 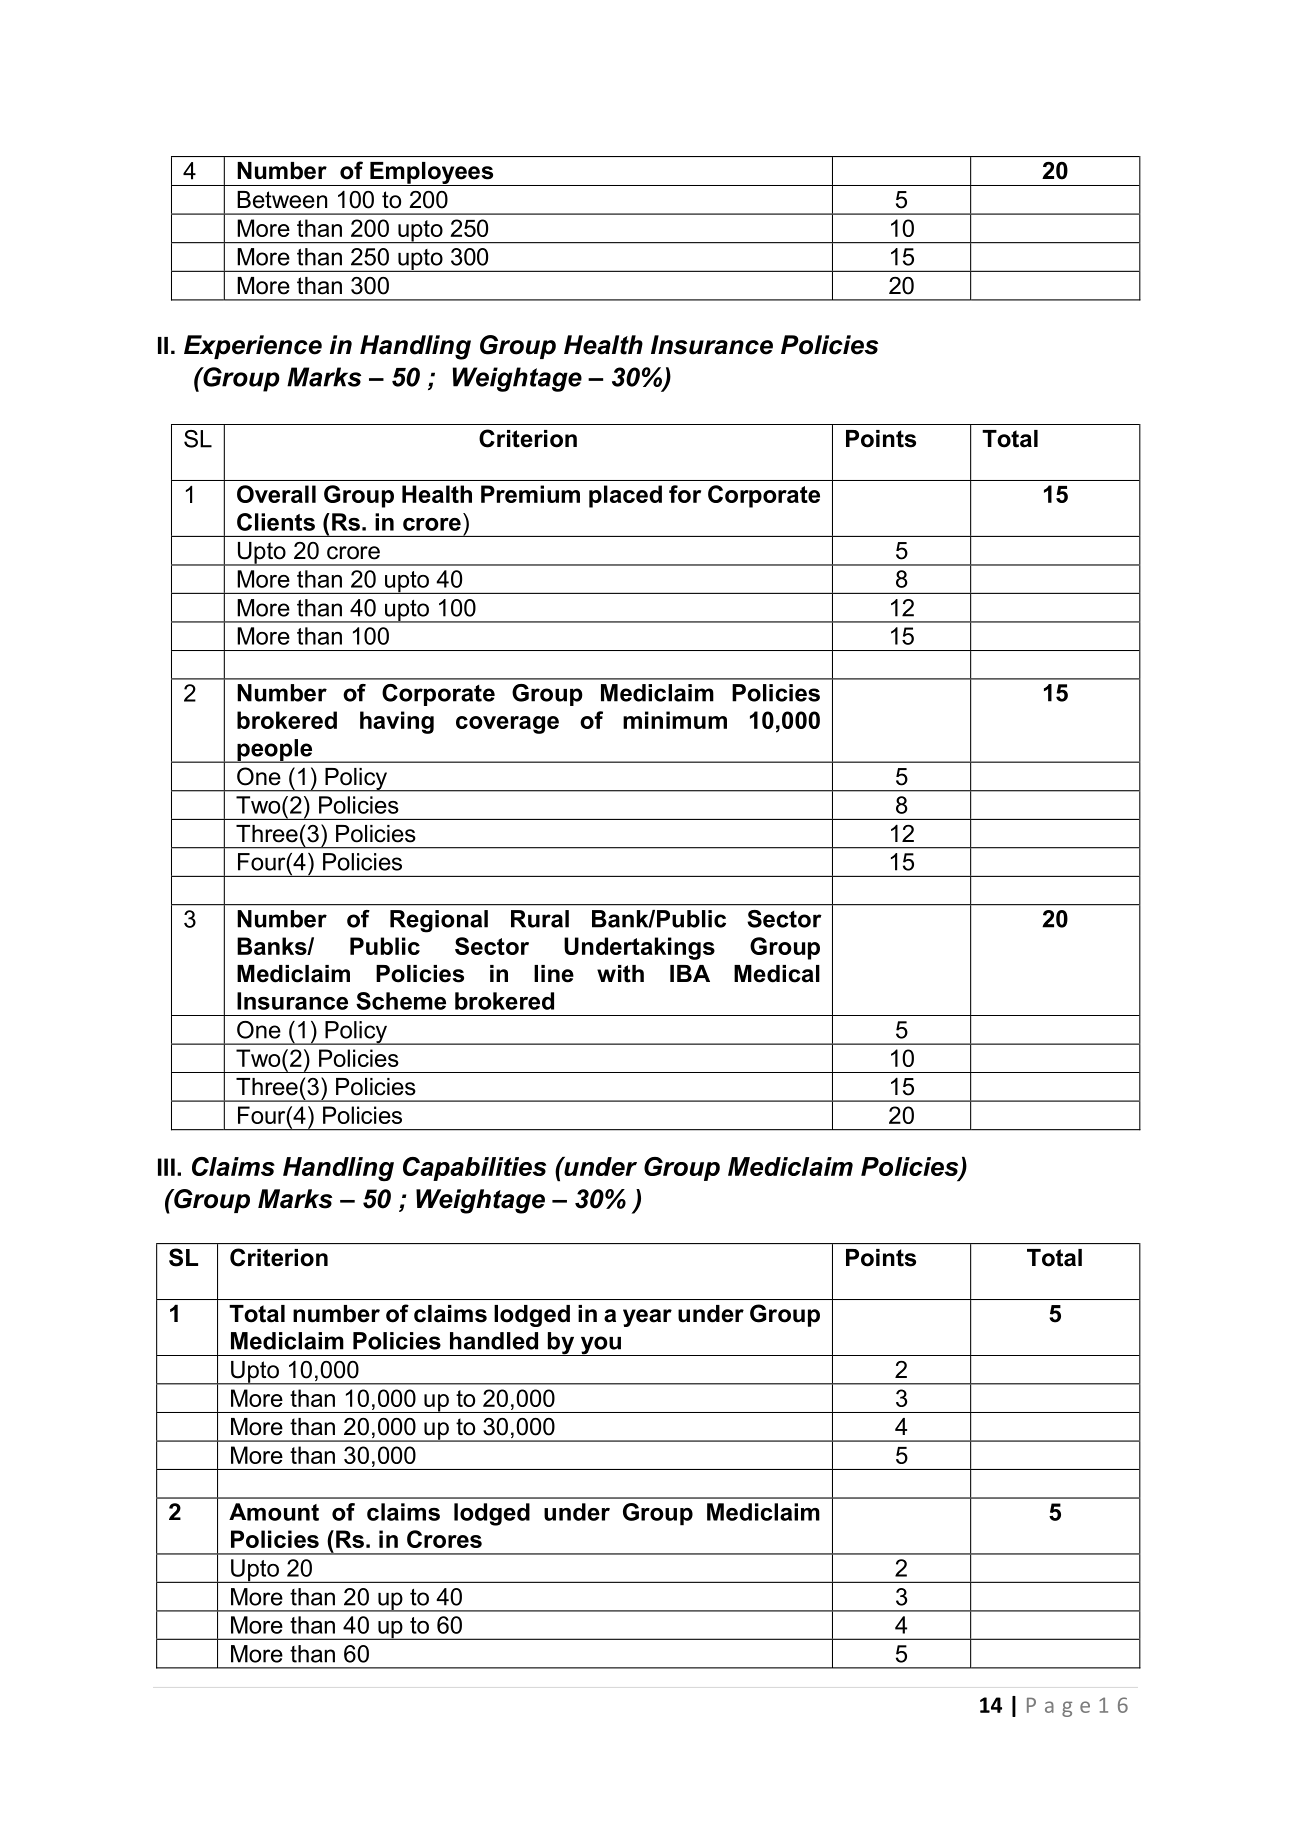 What do you see at coordinates (690, 973) in the document?
I see `IBA` at bounding box center [690, 973].
